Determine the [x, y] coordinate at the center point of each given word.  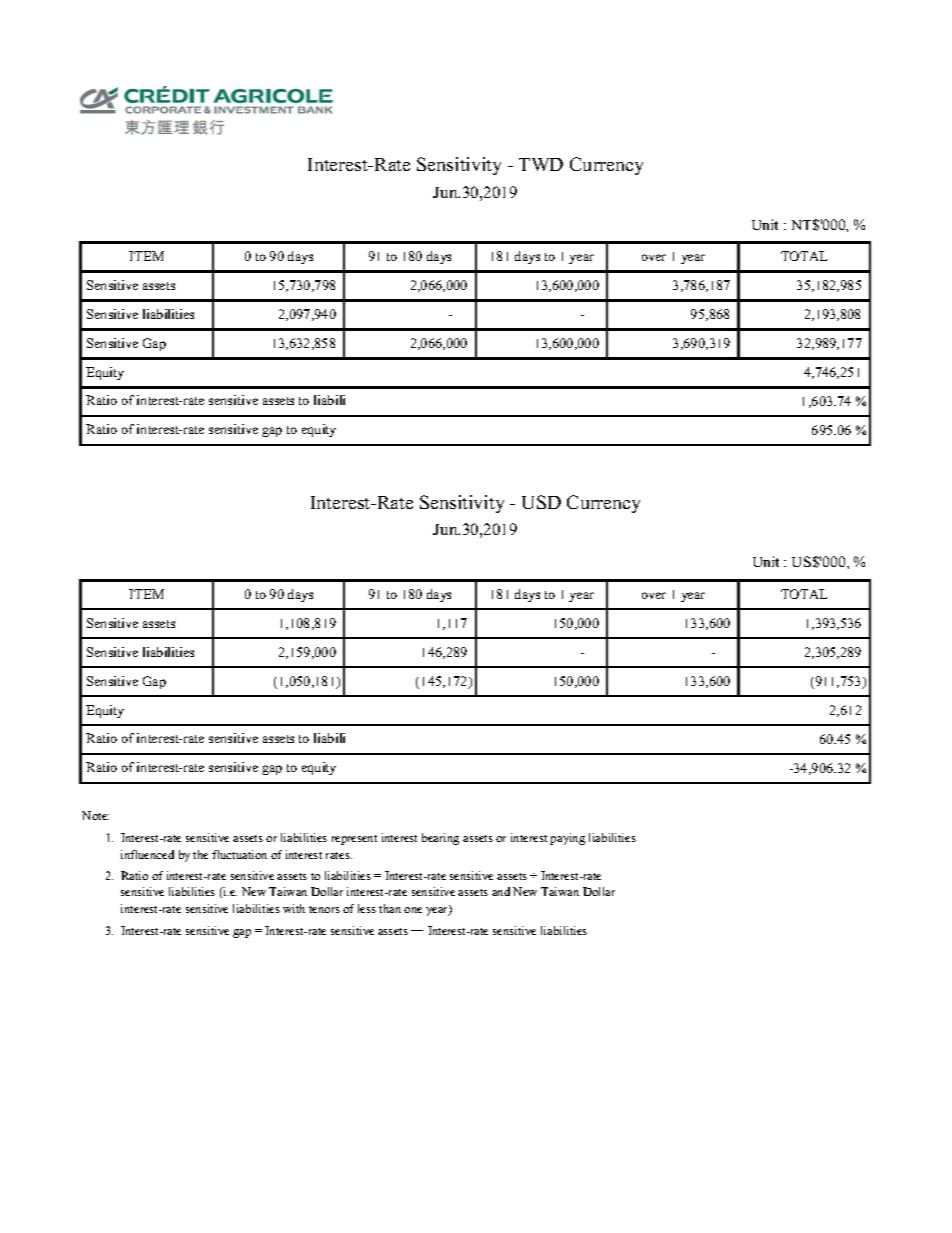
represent [354, 840]
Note [95, 815]
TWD [541, 164]
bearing [440, 839]
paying [567, 839]
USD [541, 502]
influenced [147, 854]
